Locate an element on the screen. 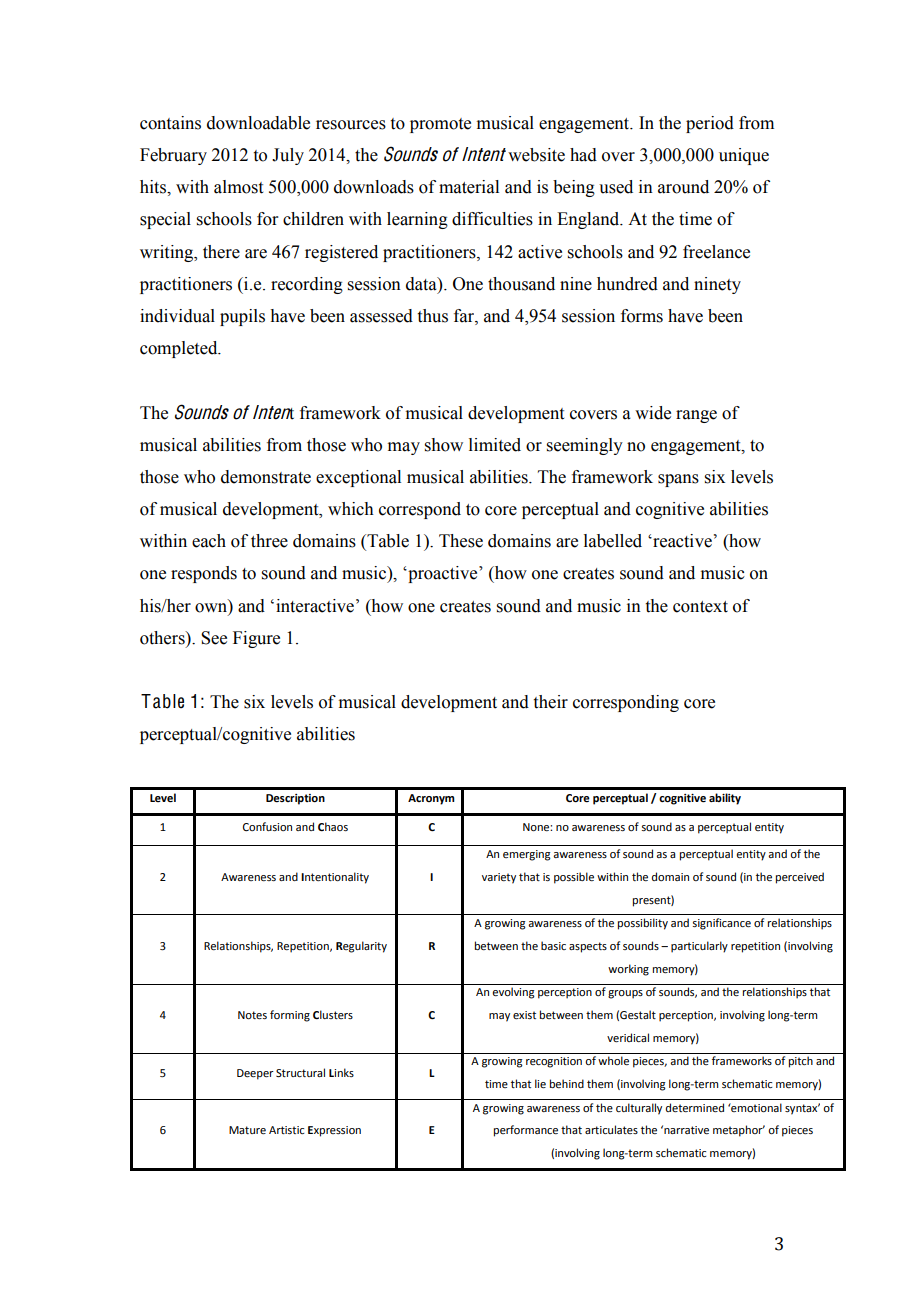  wide is located at coordinates (653, 413).
